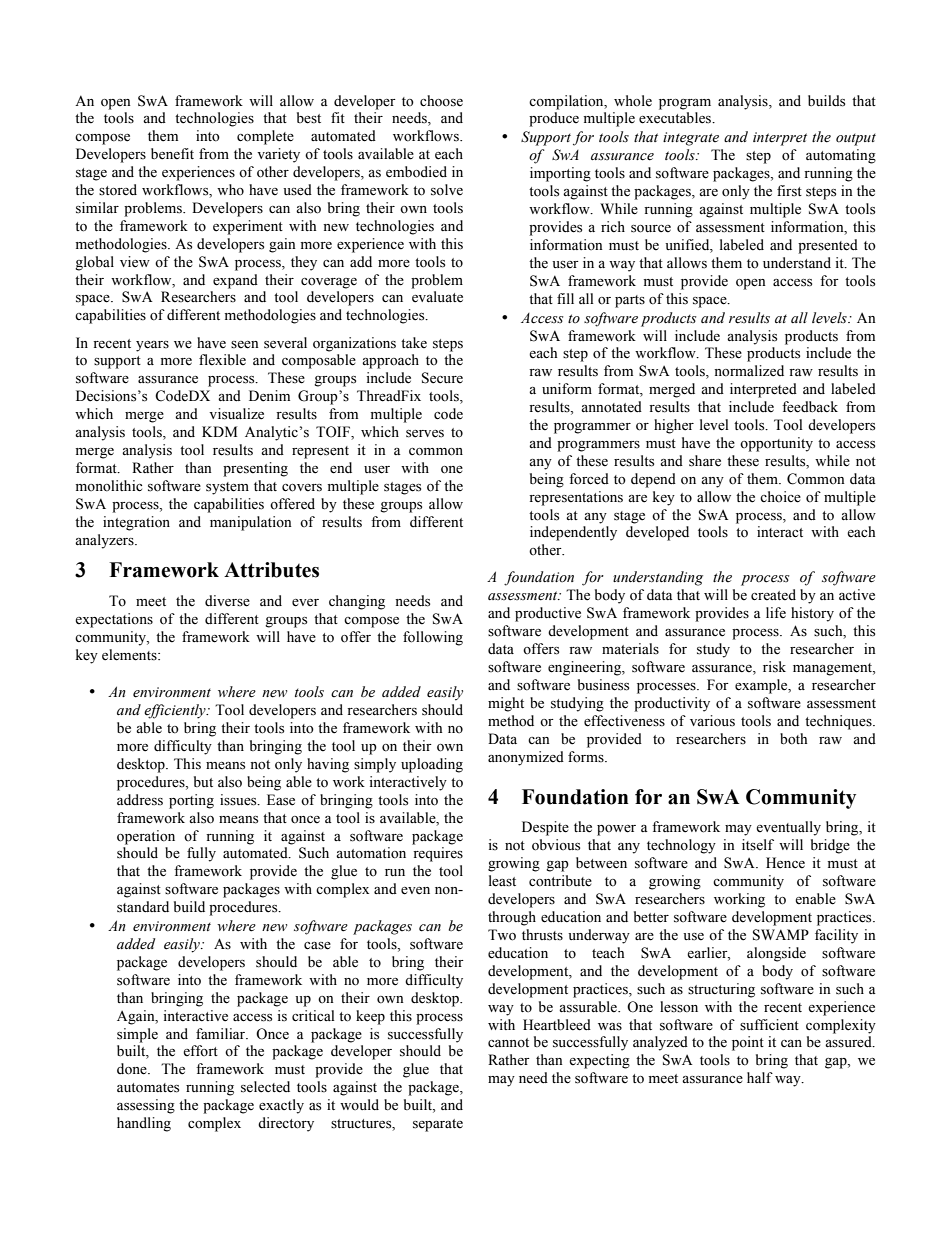 This screenshot has height=1233, width=952. What do you see at coordinates (691, 139) in the screenshot?
I see `integrate` at bounding box center [691, 139].
